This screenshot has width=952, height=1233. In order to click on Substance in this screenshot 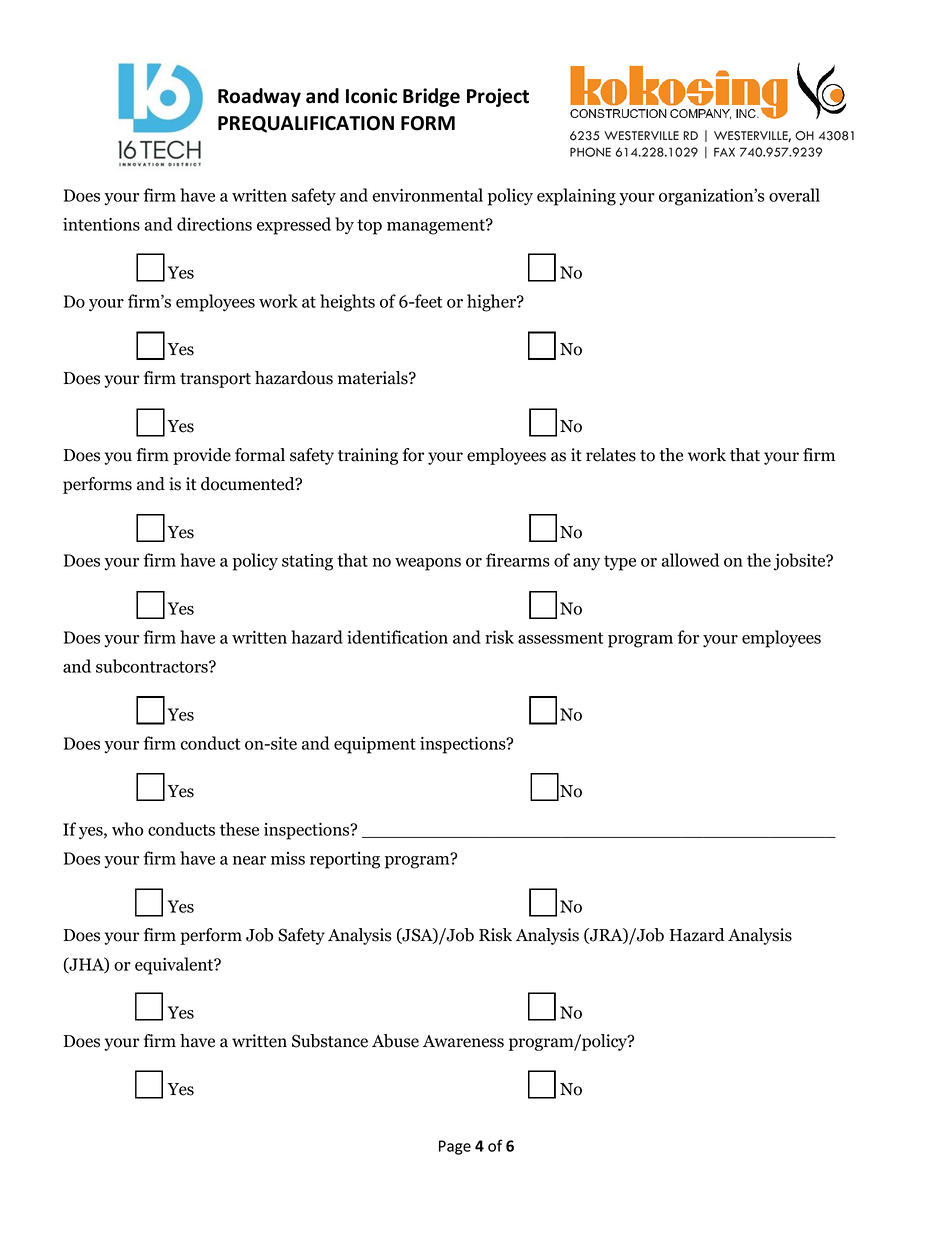, I will do `click(330, 1041)`.
